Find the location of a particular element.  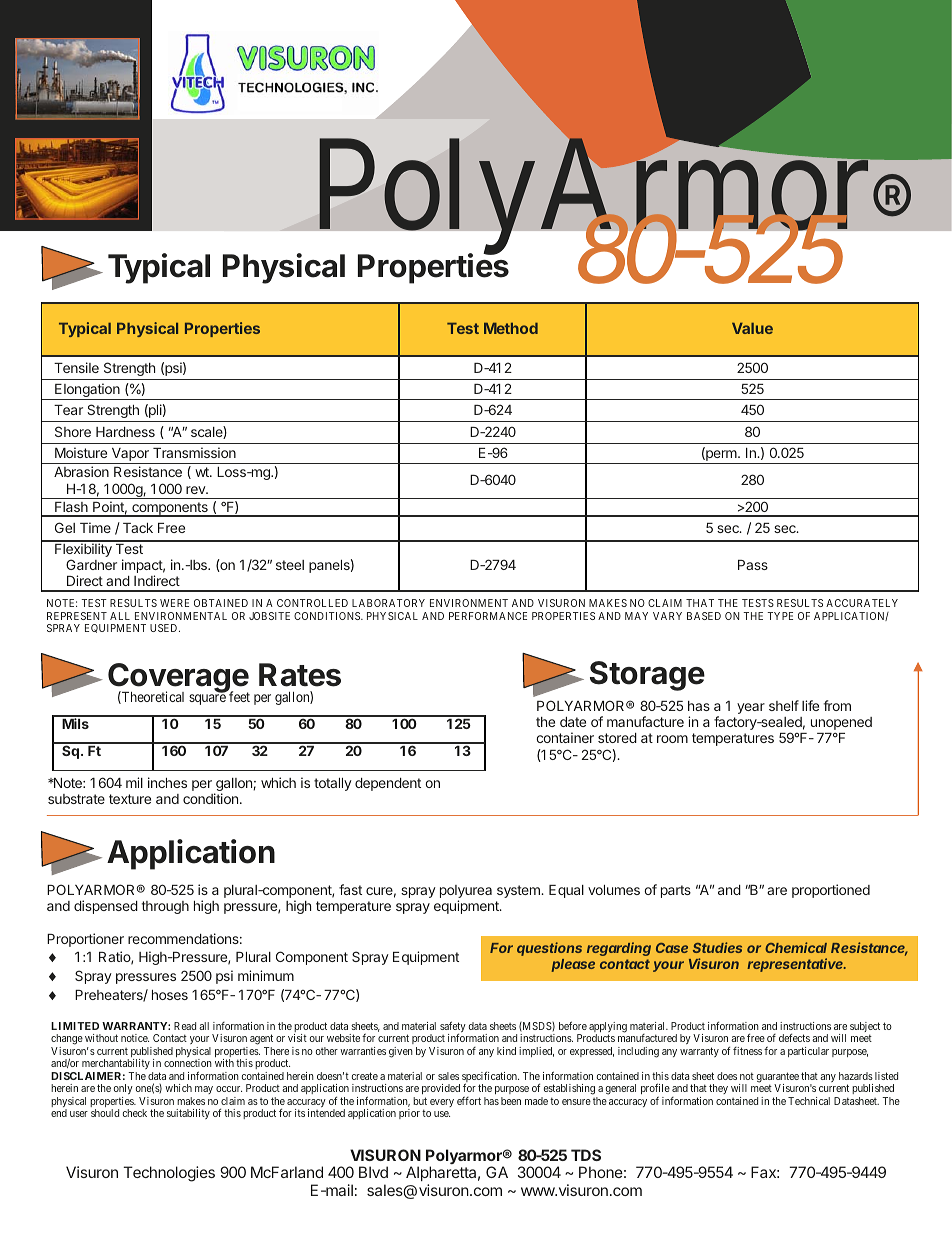

Tack is located at coordinates (138, 528).
